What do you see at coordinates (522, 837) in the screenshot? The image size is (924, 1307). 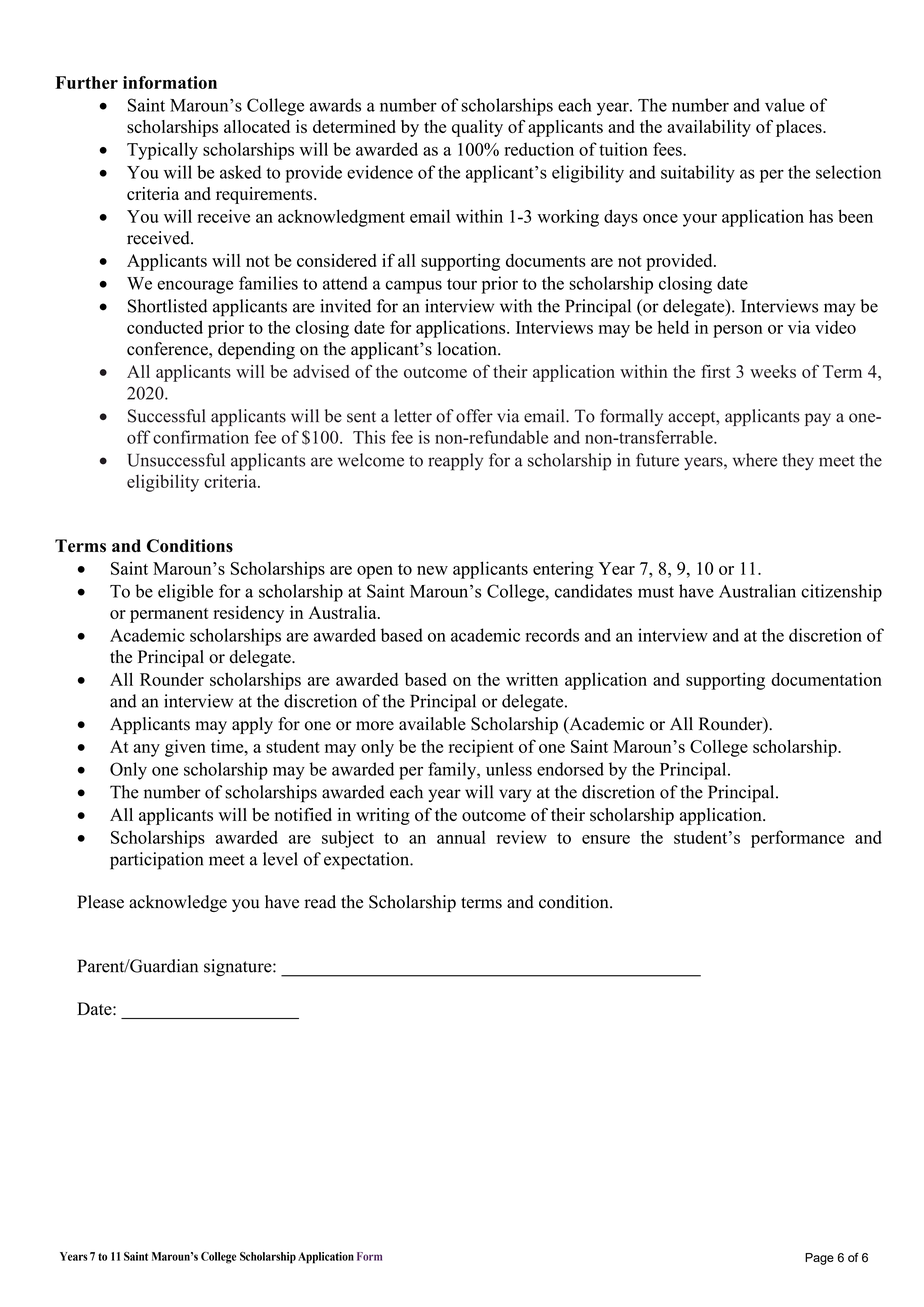 I see `review` at bounding box center [522, 837].
